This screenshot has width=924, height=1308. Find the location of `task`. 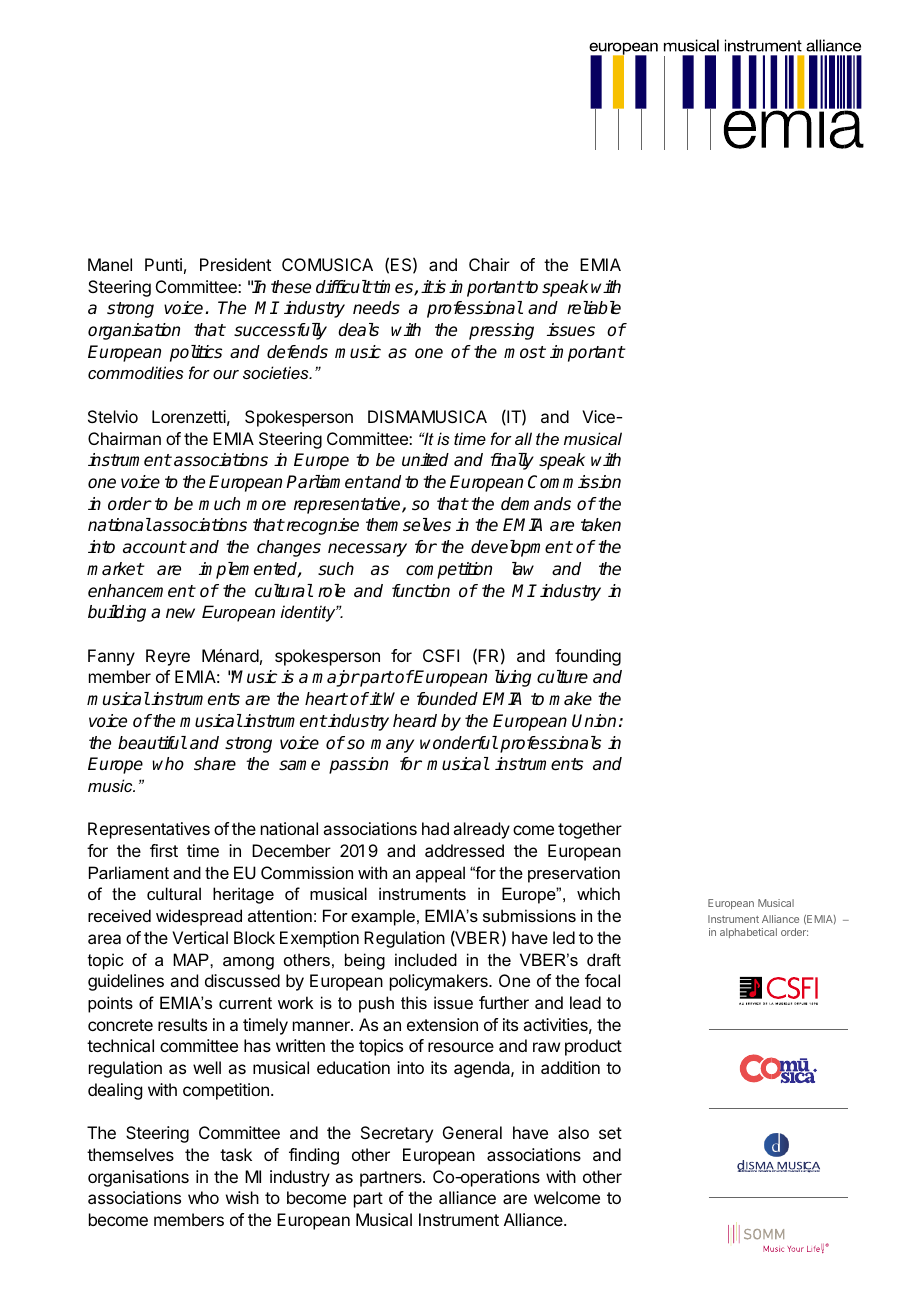

task is located at coordinates (236, 1154).
